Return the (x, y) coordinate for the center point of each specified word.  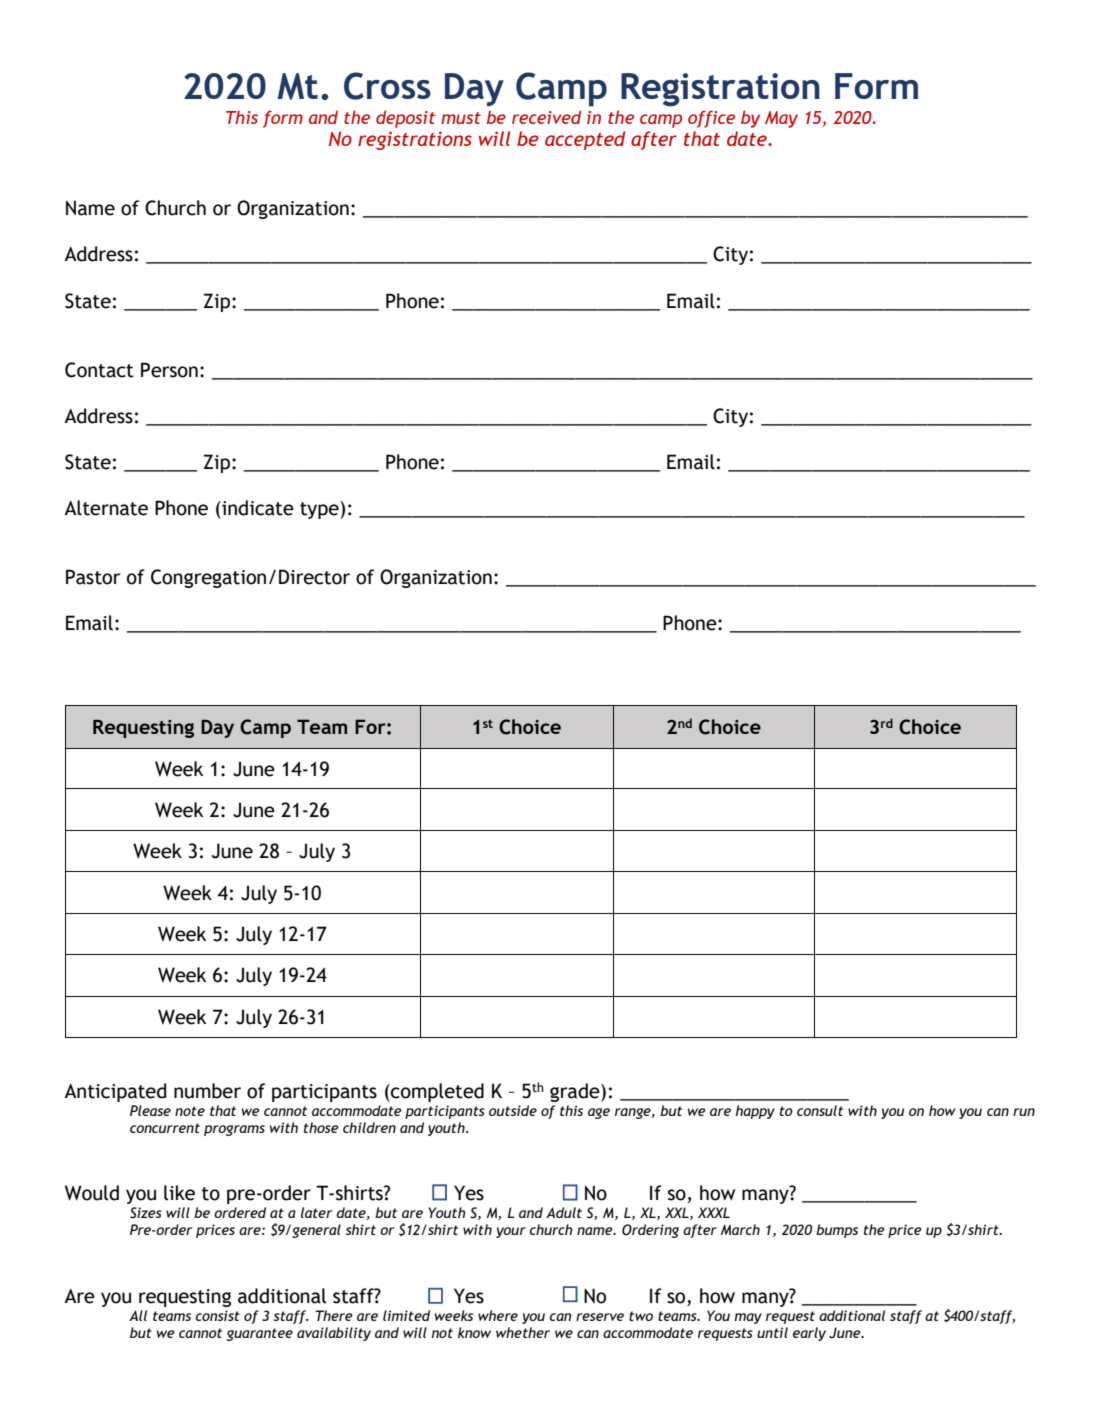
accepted (585, 140)
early (809, 1334)
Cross (387, 86)
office (711, 119)
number (207, 1091)
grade (576, 1092)
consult (820, 1110)
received (546, 117)
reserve (600, 1317)
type (320, 510)
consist (218, 1315)
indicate (257, 508)
